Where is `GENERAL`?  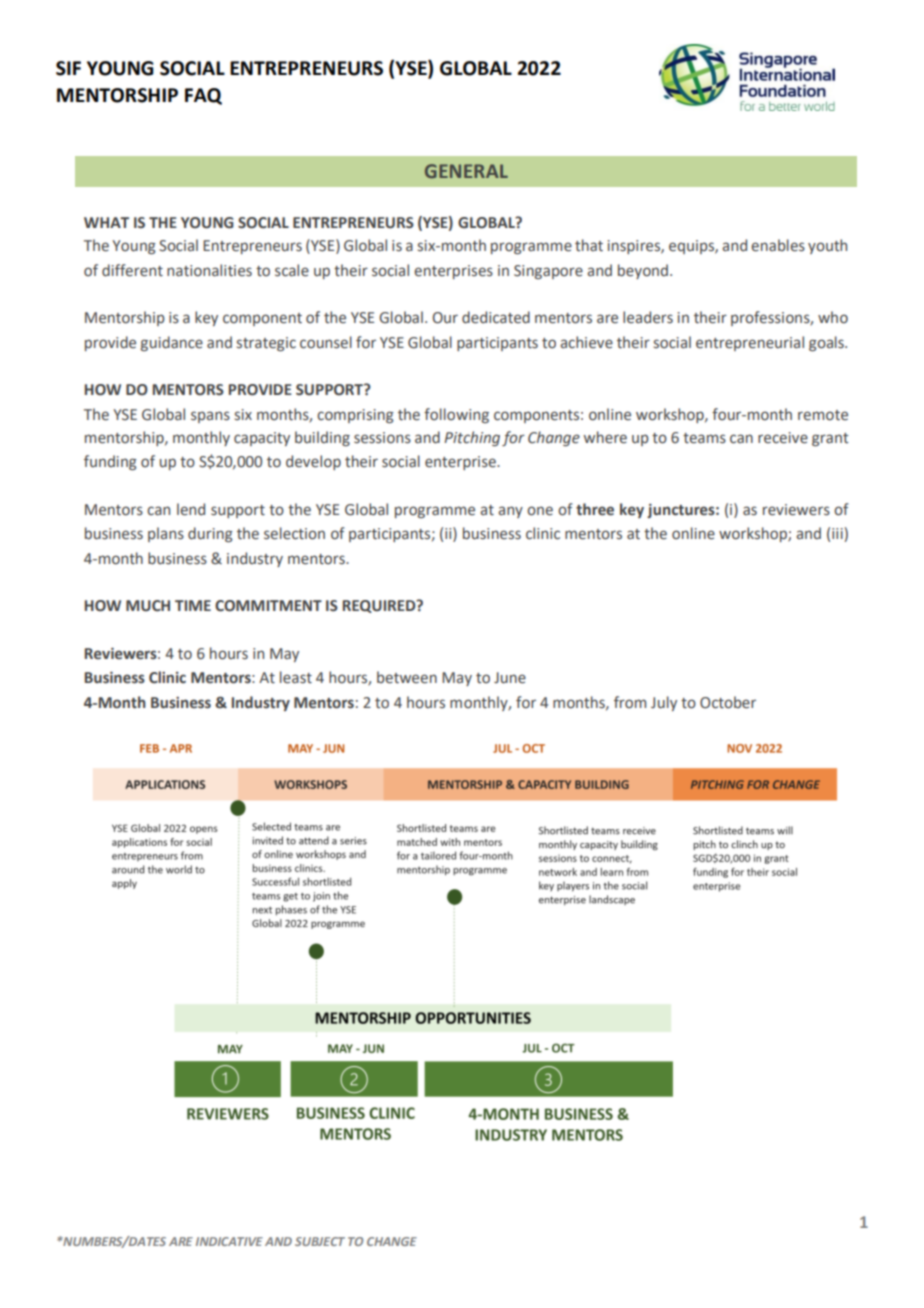 GENERAL is located at coordinates (466, 171).
